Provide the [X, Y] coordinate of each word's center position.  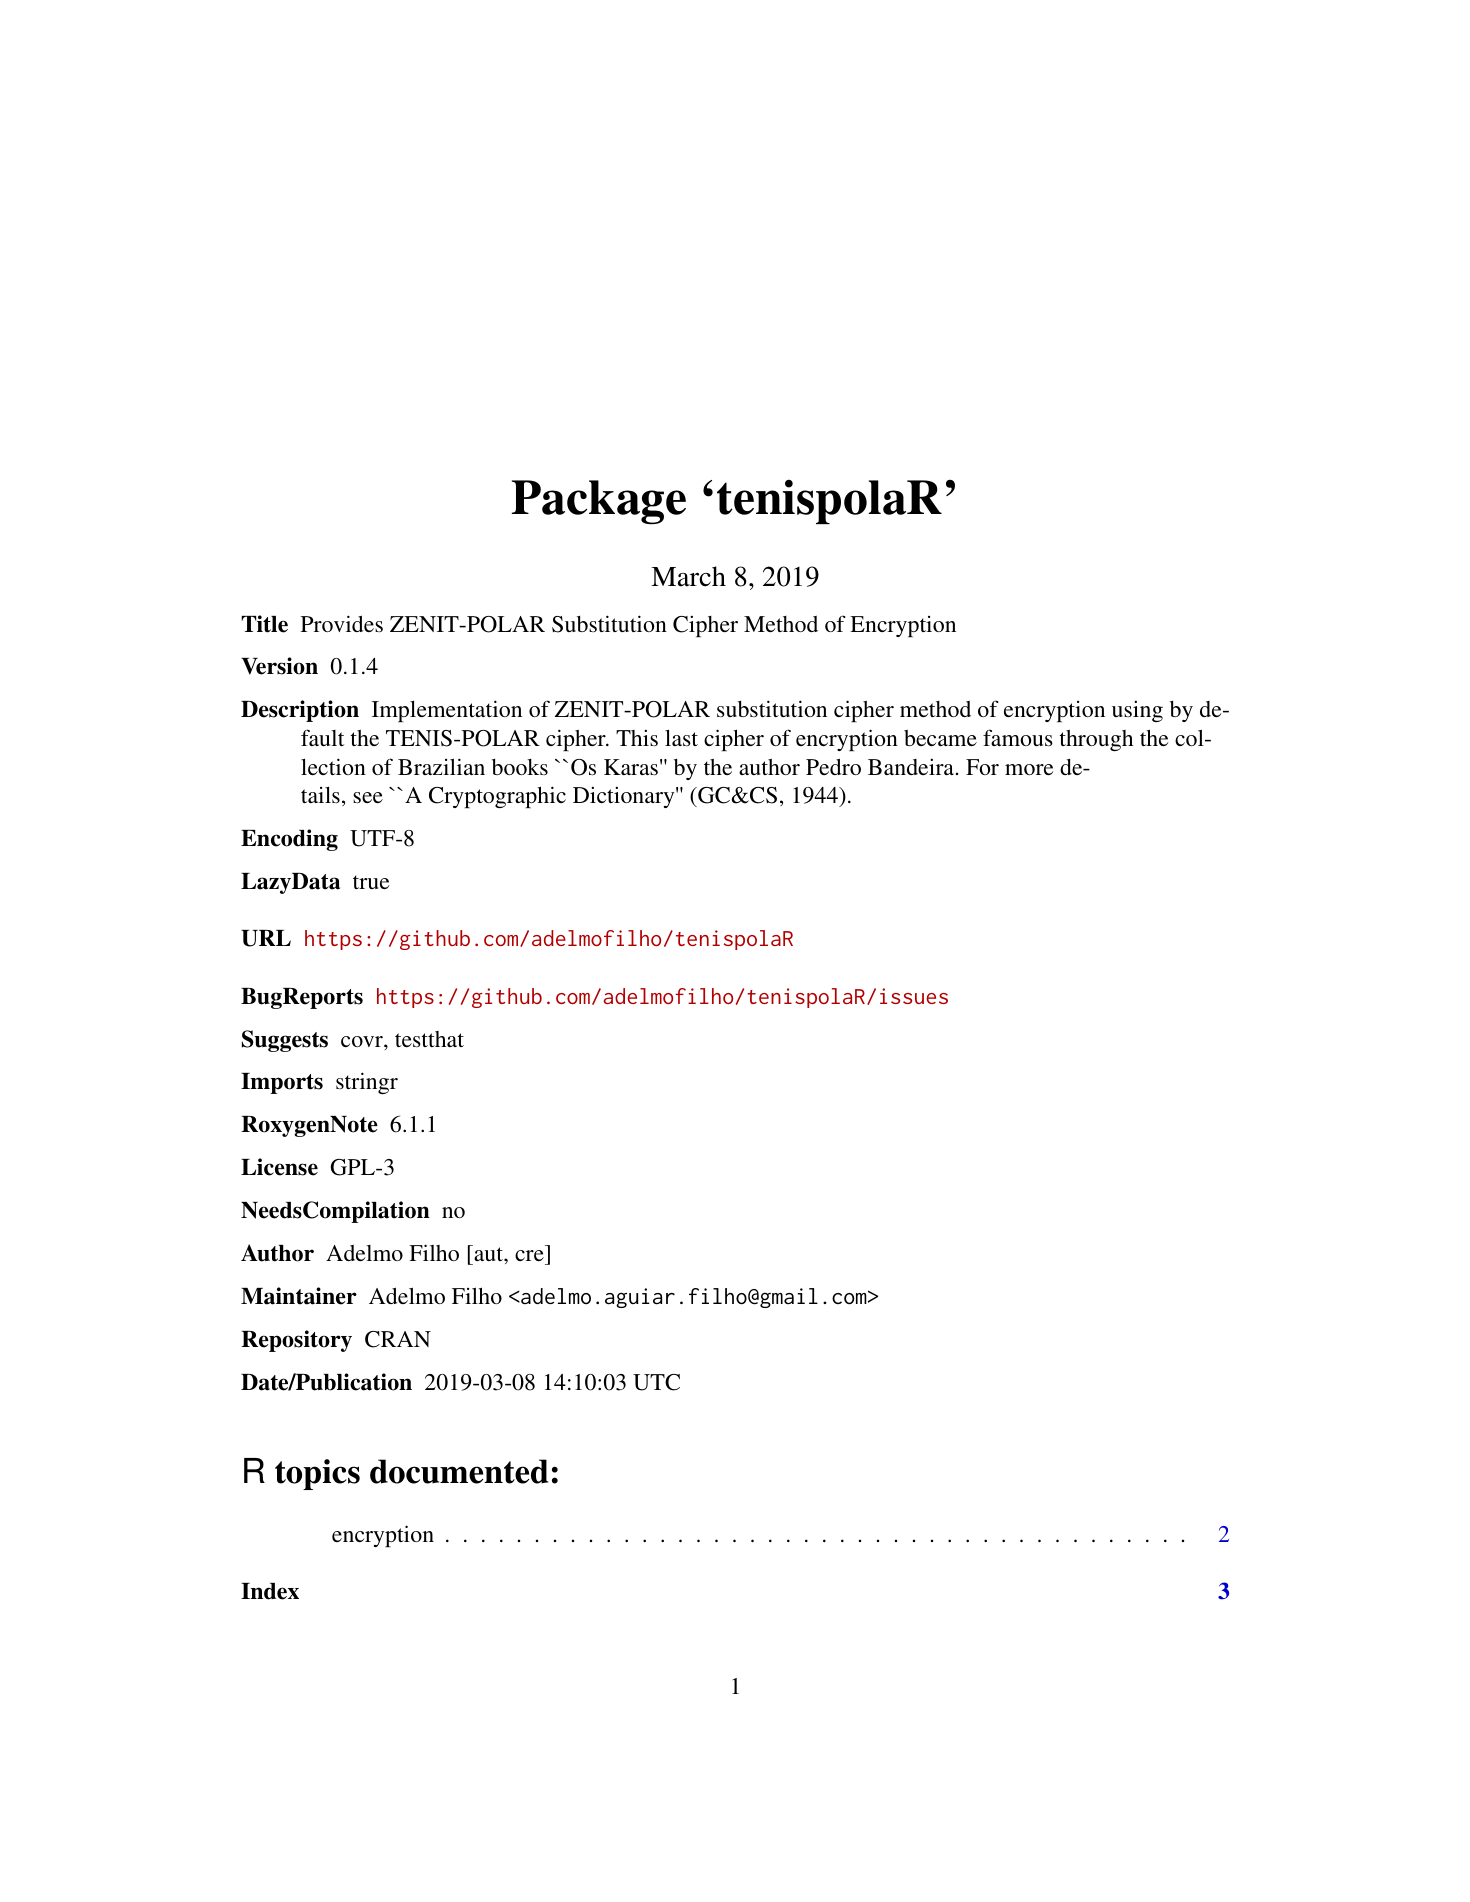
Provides [342, 624]
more [1029, 769]
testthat [429, 1039]
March [688, 576]
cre [529, 1255]
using [1137, 711]
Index [270, 1591]
